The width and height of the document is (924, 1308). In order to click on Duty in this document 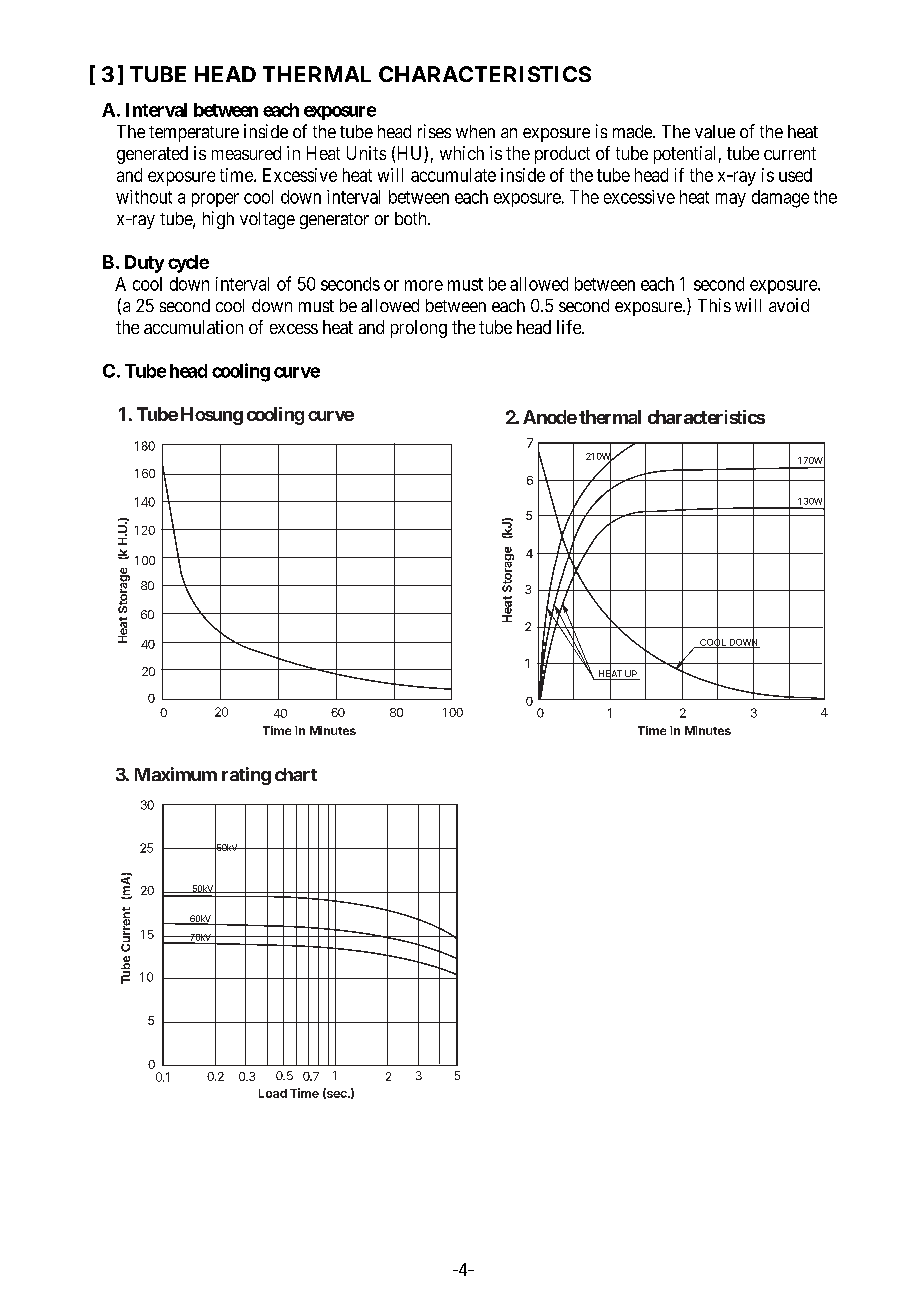, I will do `click(144, 264)`.
